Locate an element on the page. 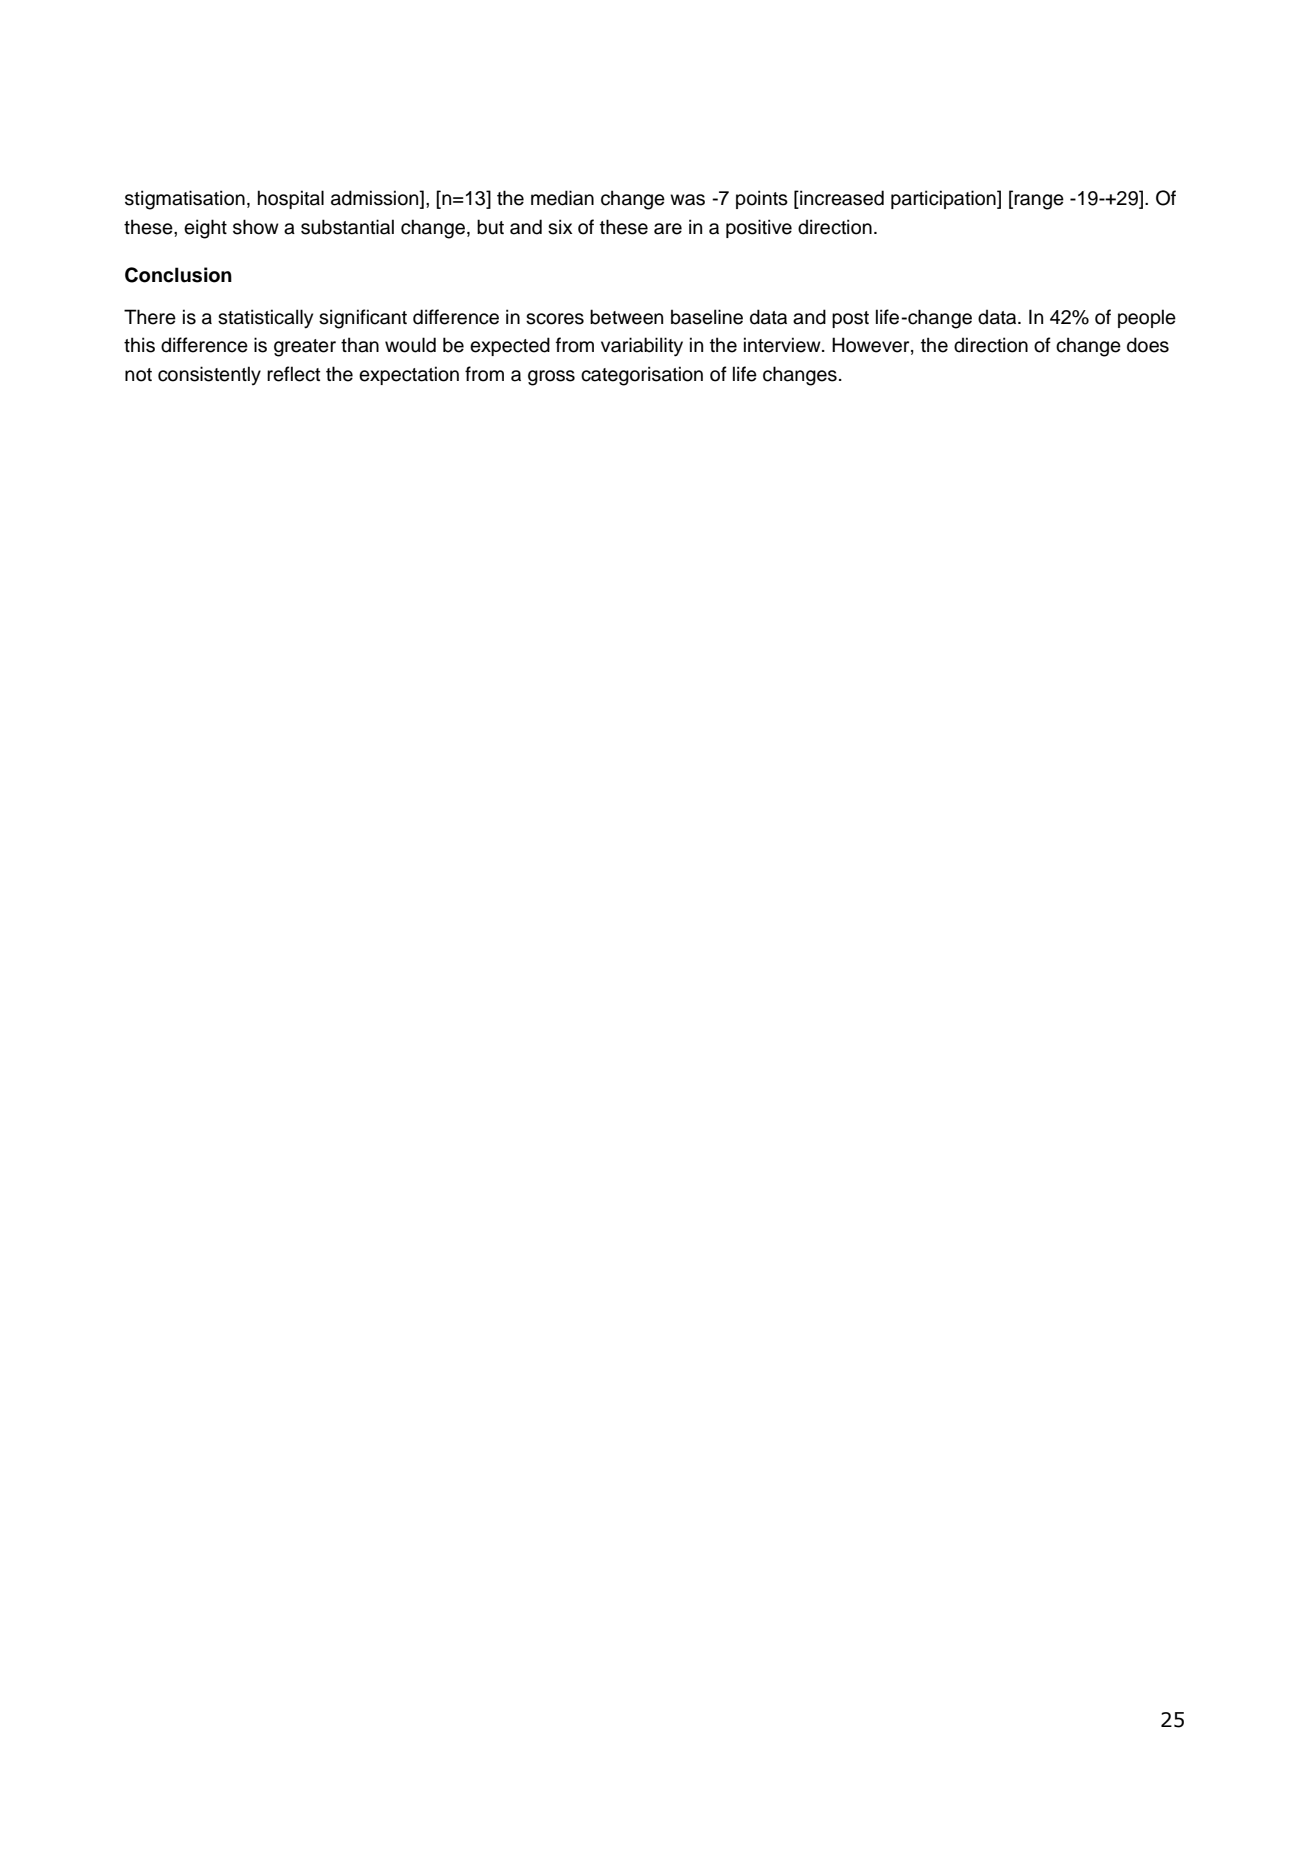  does is located at coordinates (1148, 345).
